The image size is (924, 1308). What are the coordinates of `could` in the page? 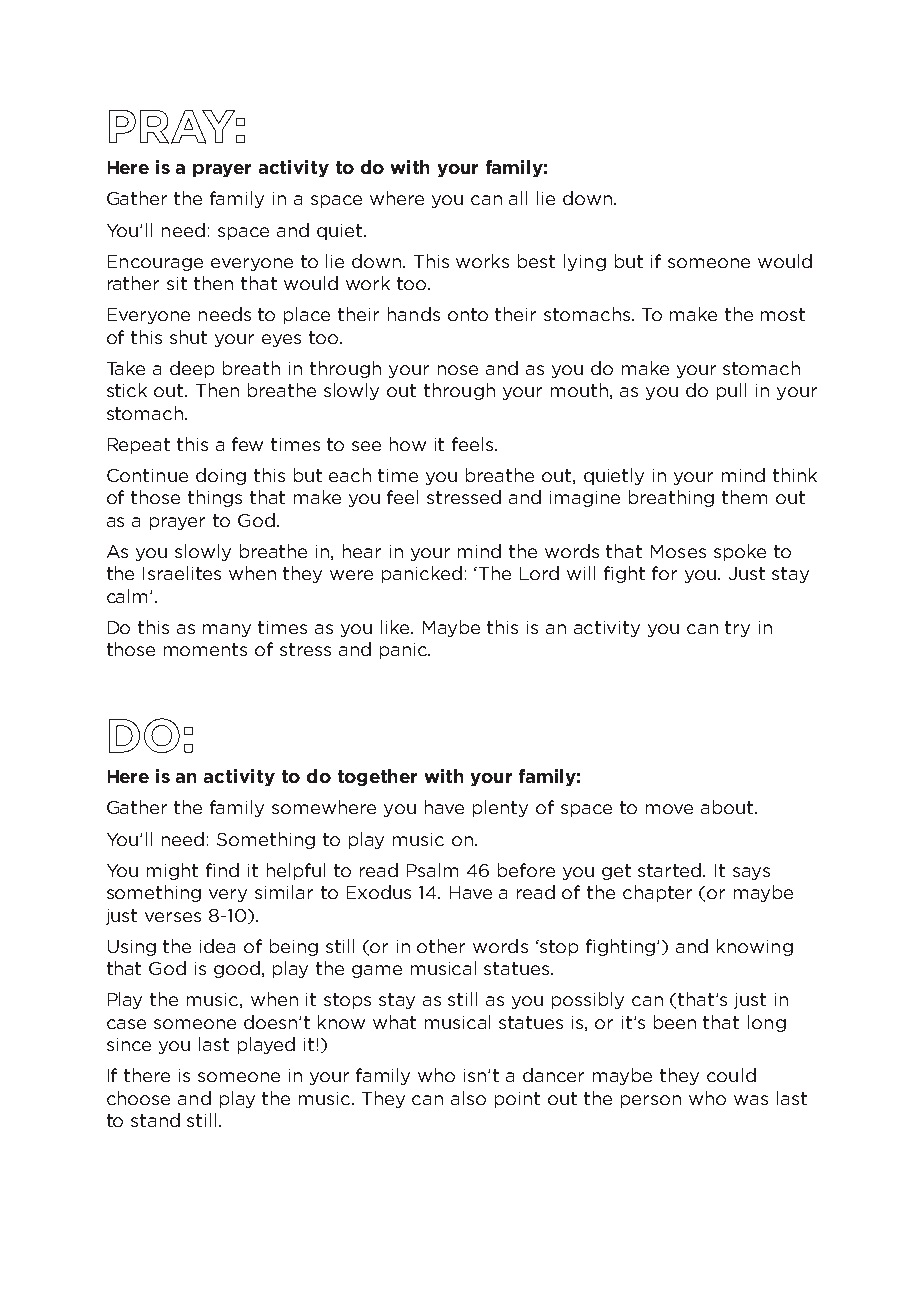 It's located at (731, 1075).
